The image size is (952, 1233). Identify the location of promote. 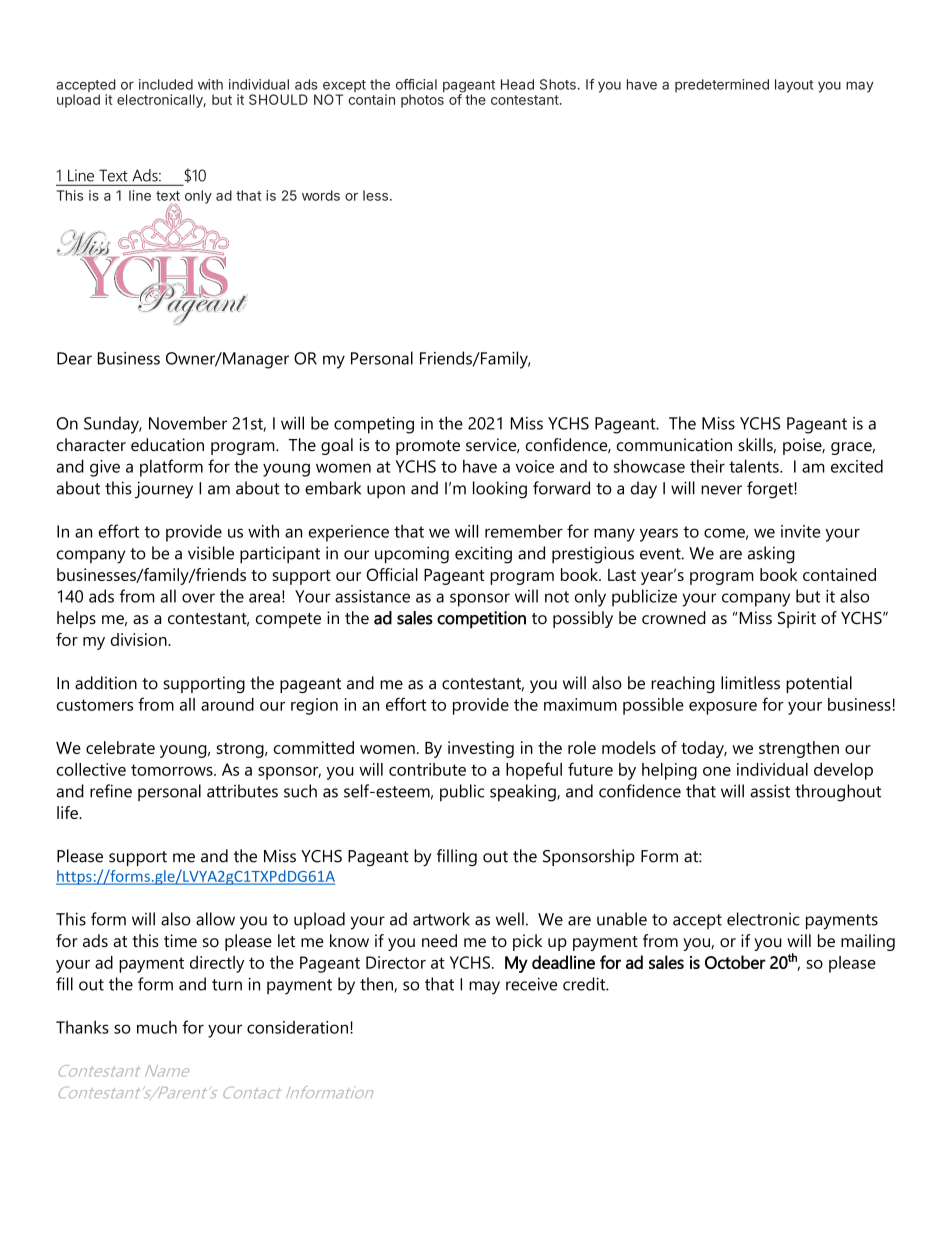
(428, 447).
